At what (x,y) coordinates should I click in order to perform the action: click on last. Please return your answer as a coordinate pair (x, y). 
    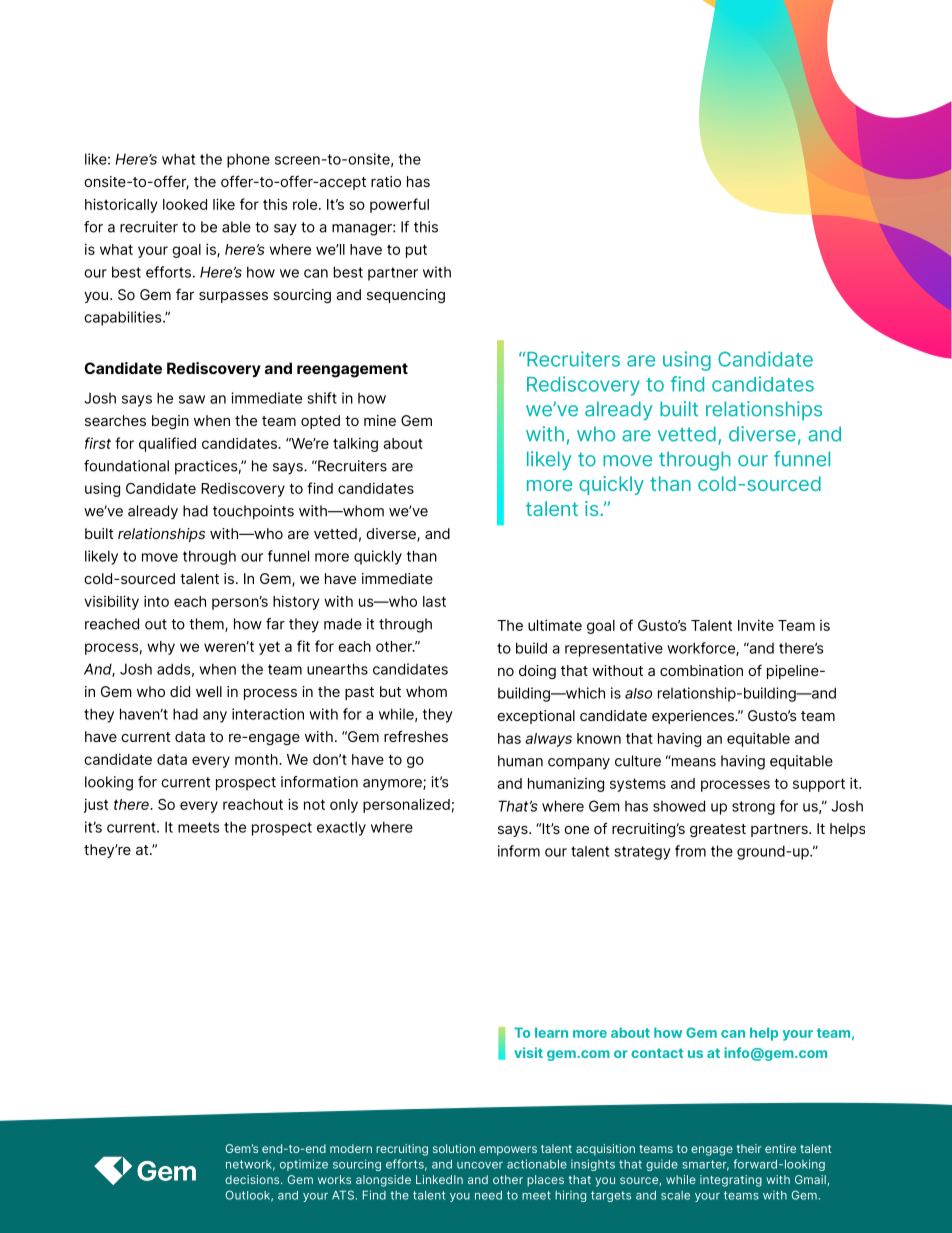
    Looking at the image, I should click on (434, 601).
